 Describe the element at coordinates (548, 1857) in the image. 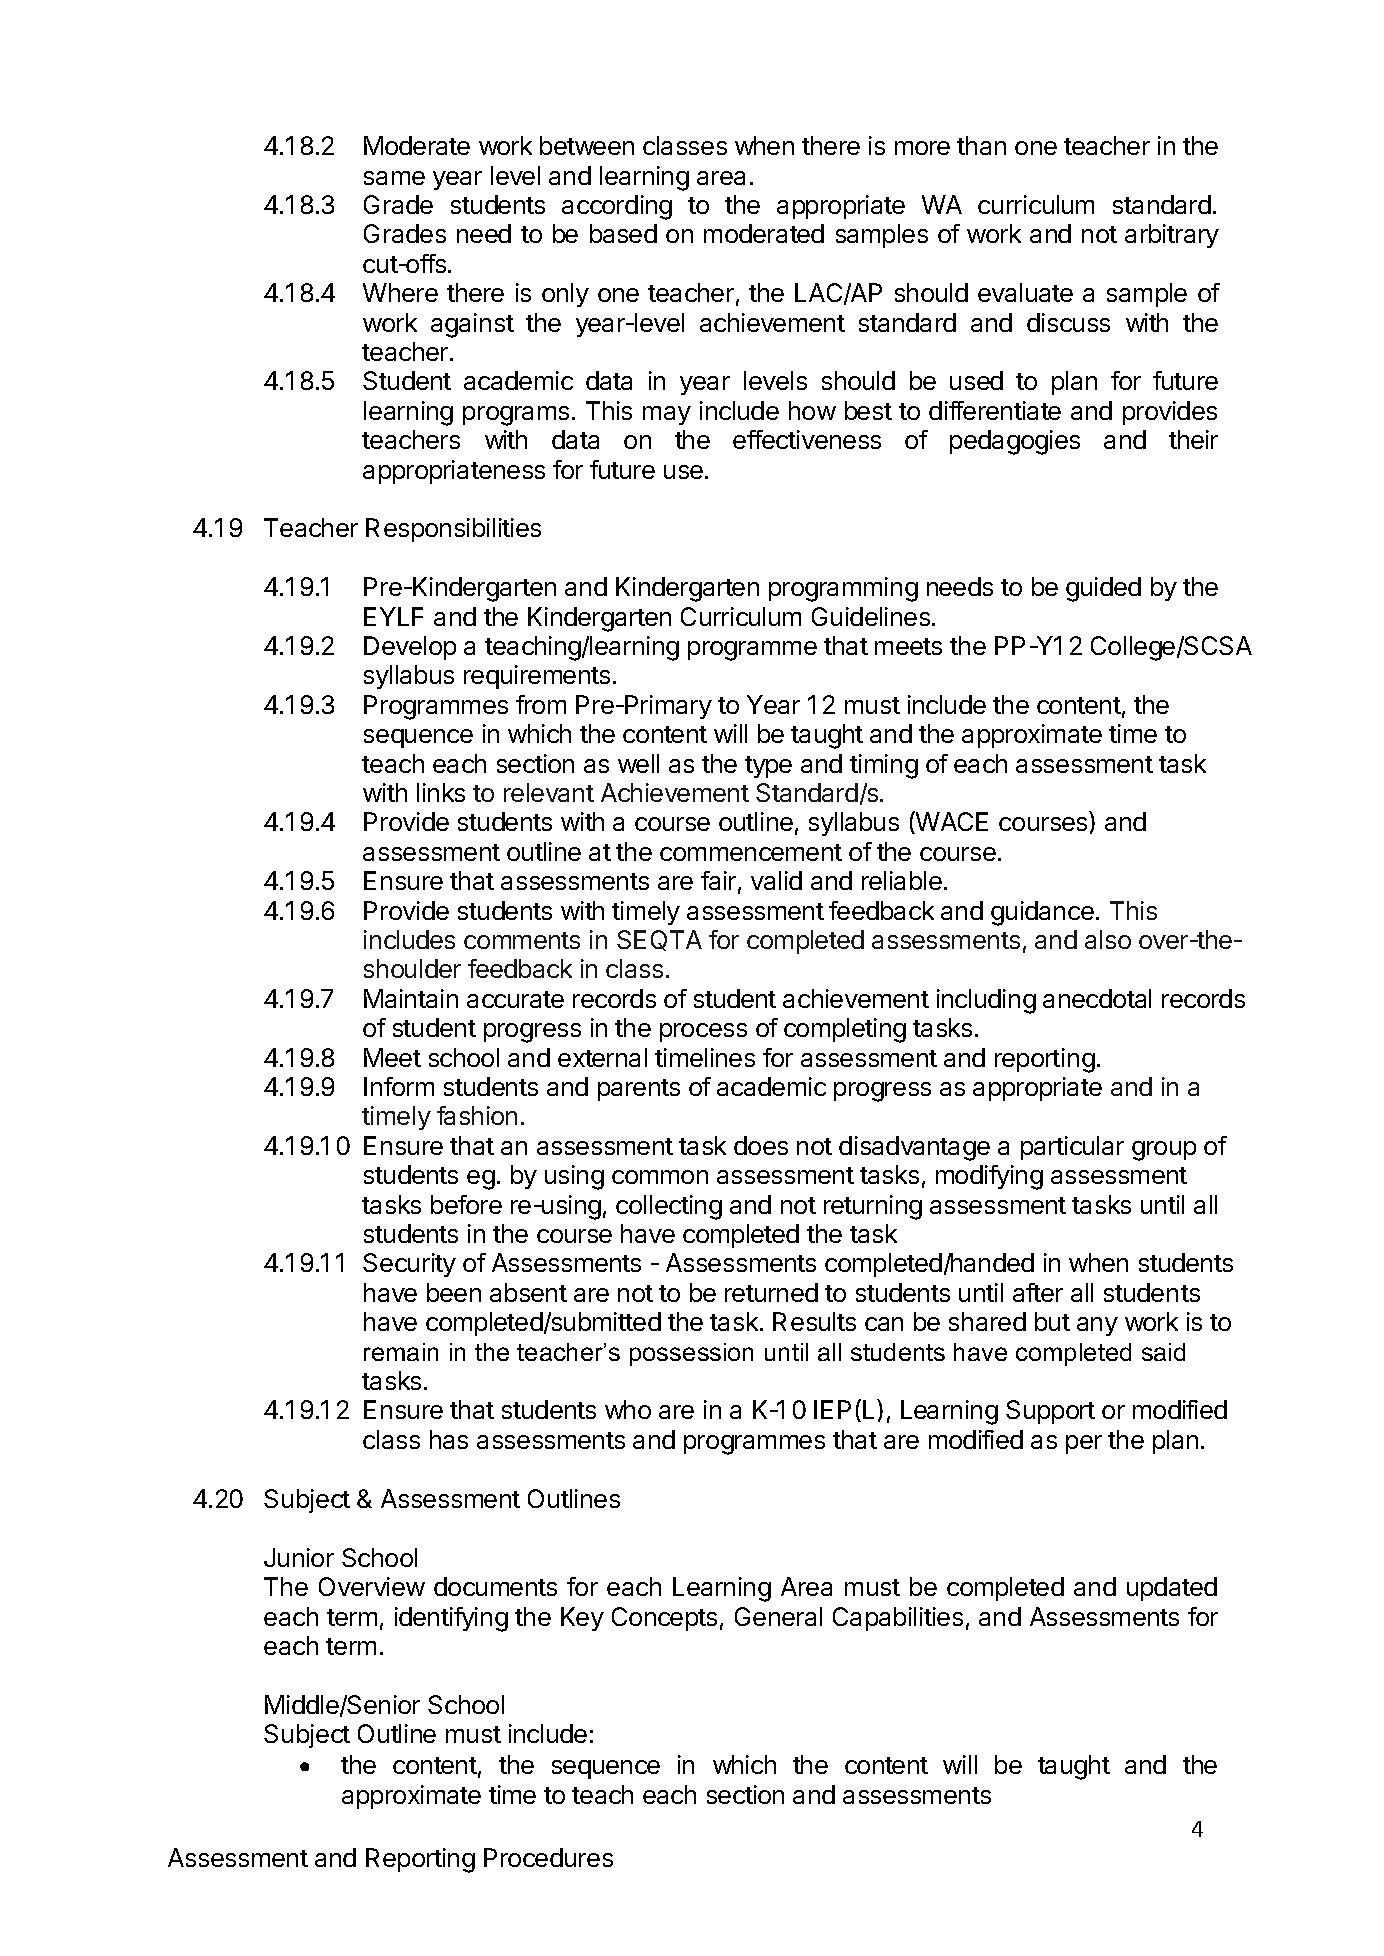

I see `Procedures` at that location.
